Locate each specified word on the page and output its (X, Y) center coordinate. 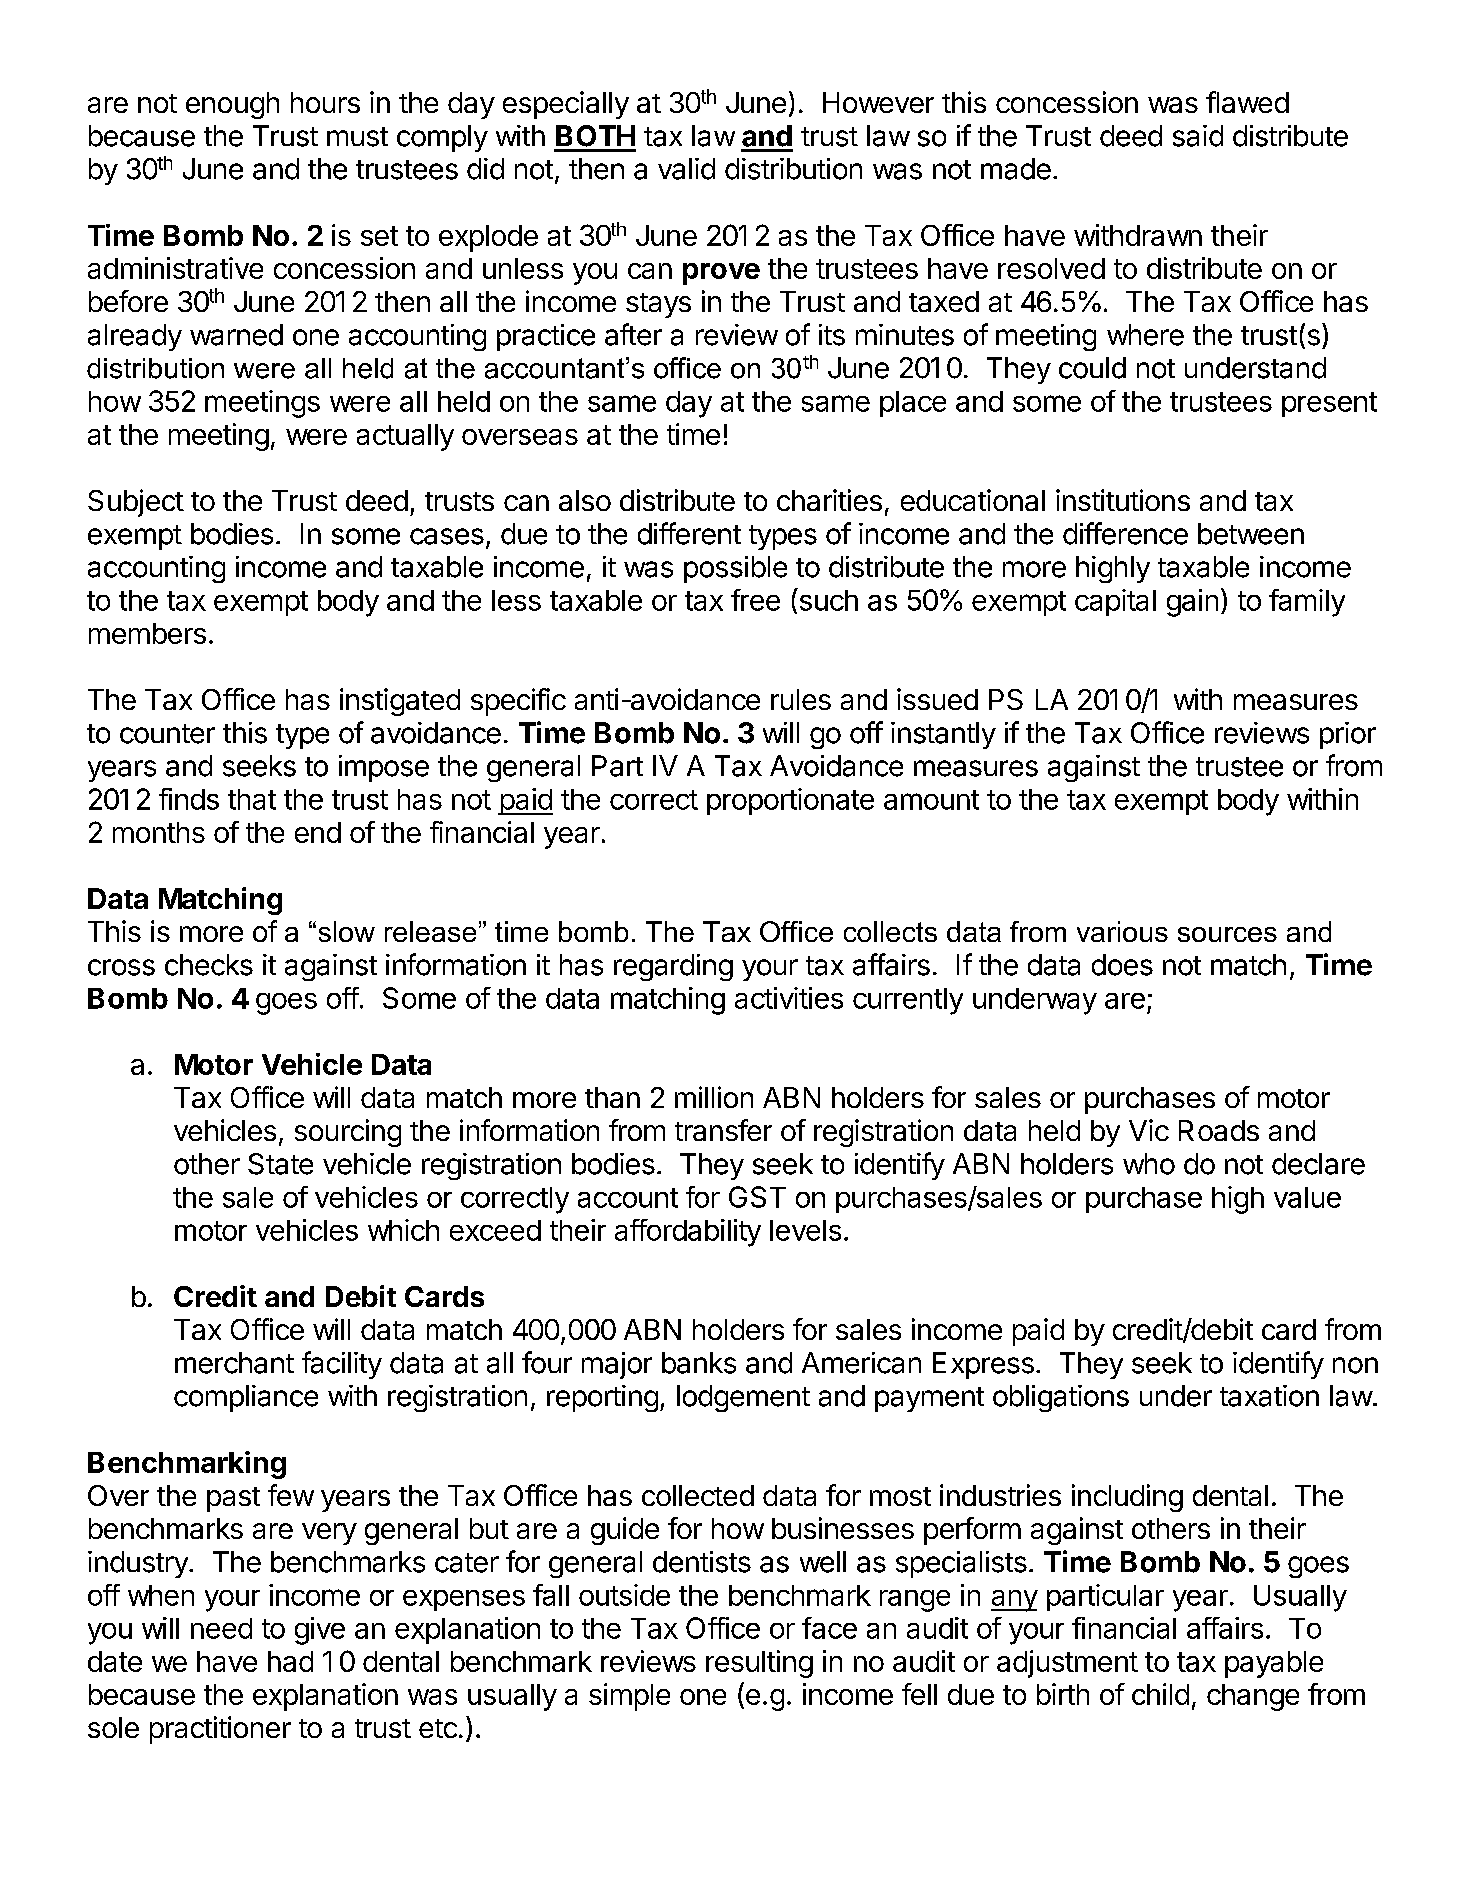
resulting (759, 1664)
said (1198, 136)
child (1160, 1694)
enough (232, 105)
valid (686, 169)
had (290, 1661)
